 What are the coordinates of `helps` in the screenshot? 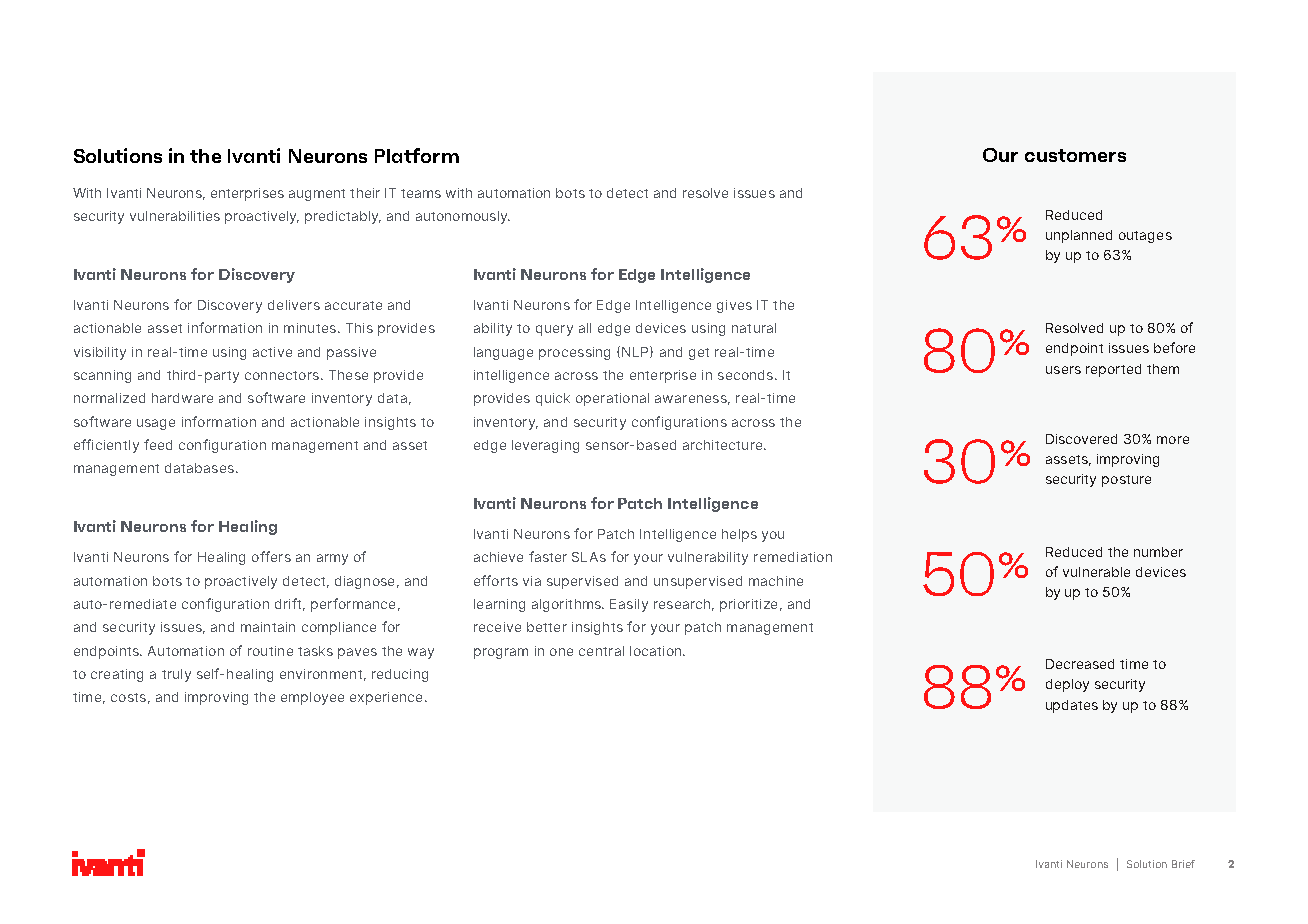 It's located at (739, 535).
